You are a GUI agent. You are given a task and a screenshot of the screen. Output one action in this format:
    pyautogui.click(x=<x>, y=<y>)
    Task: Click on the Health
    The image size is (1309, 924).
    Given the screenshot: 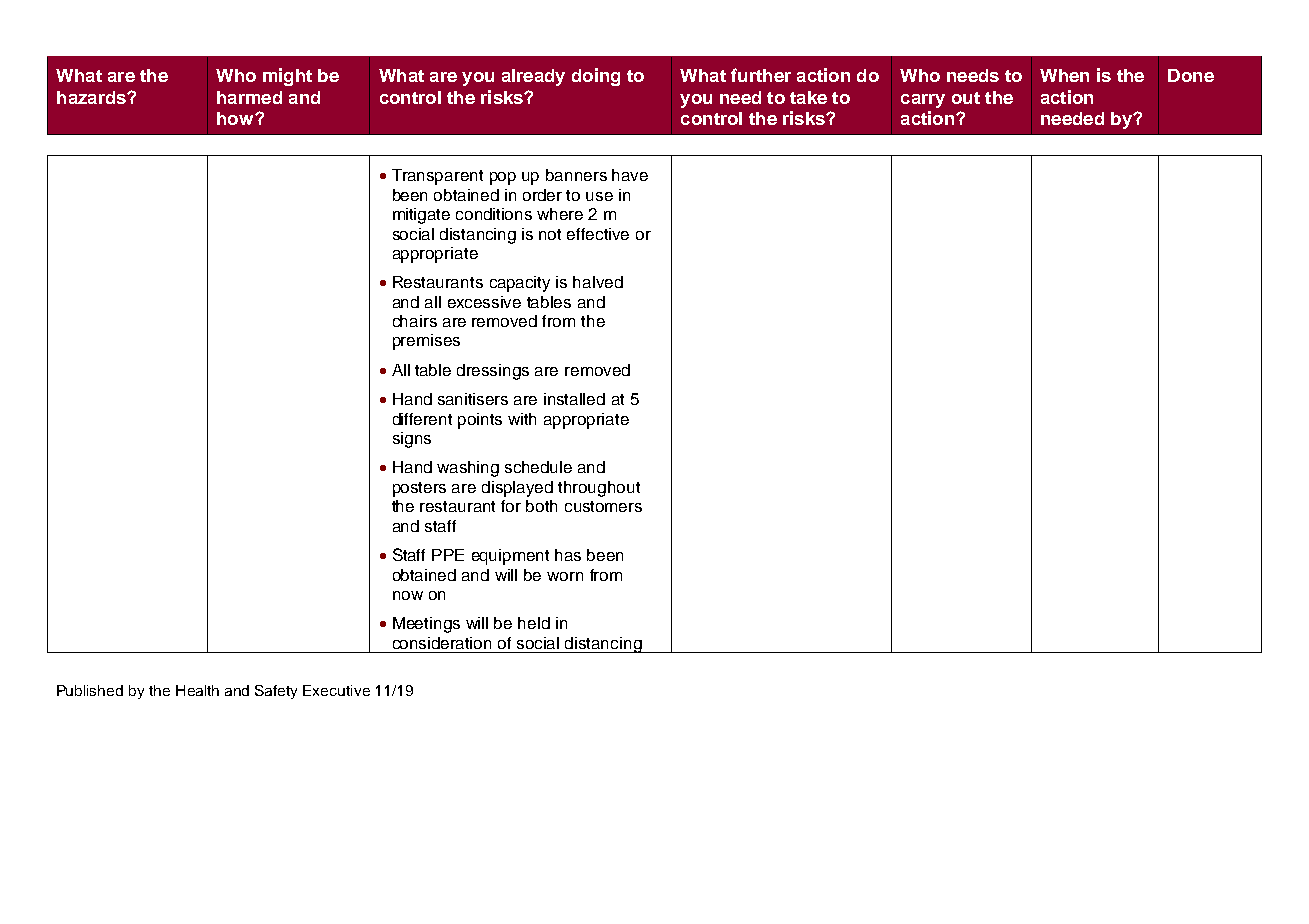 What is the action you would take?
    pyautogui.click(x=197, y=690)
